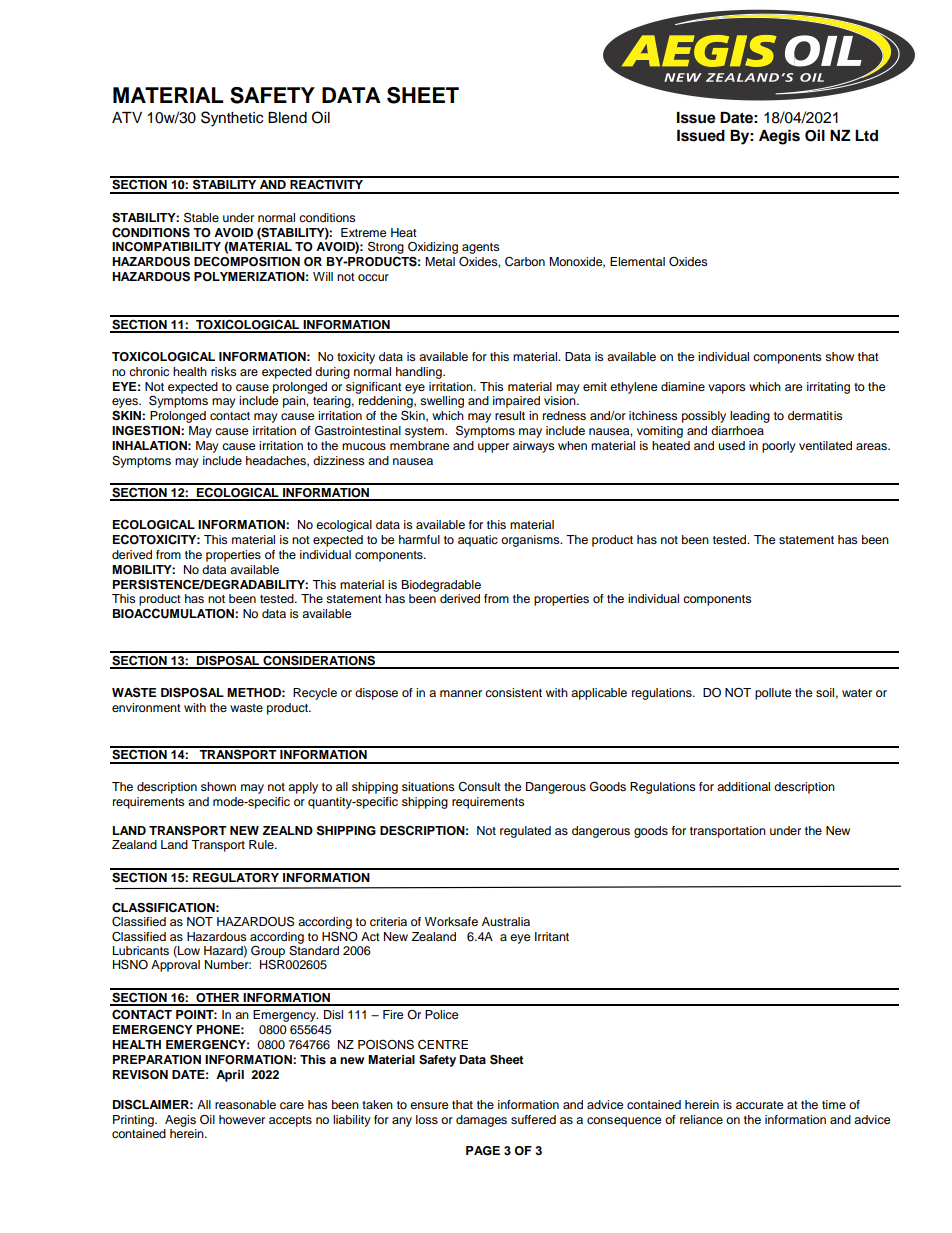 This screenshot has height=1233, width=952. What do you see at coordinates (779, 447) in the screenshot?
I see `poorly` at bounding box center [779, 447].
